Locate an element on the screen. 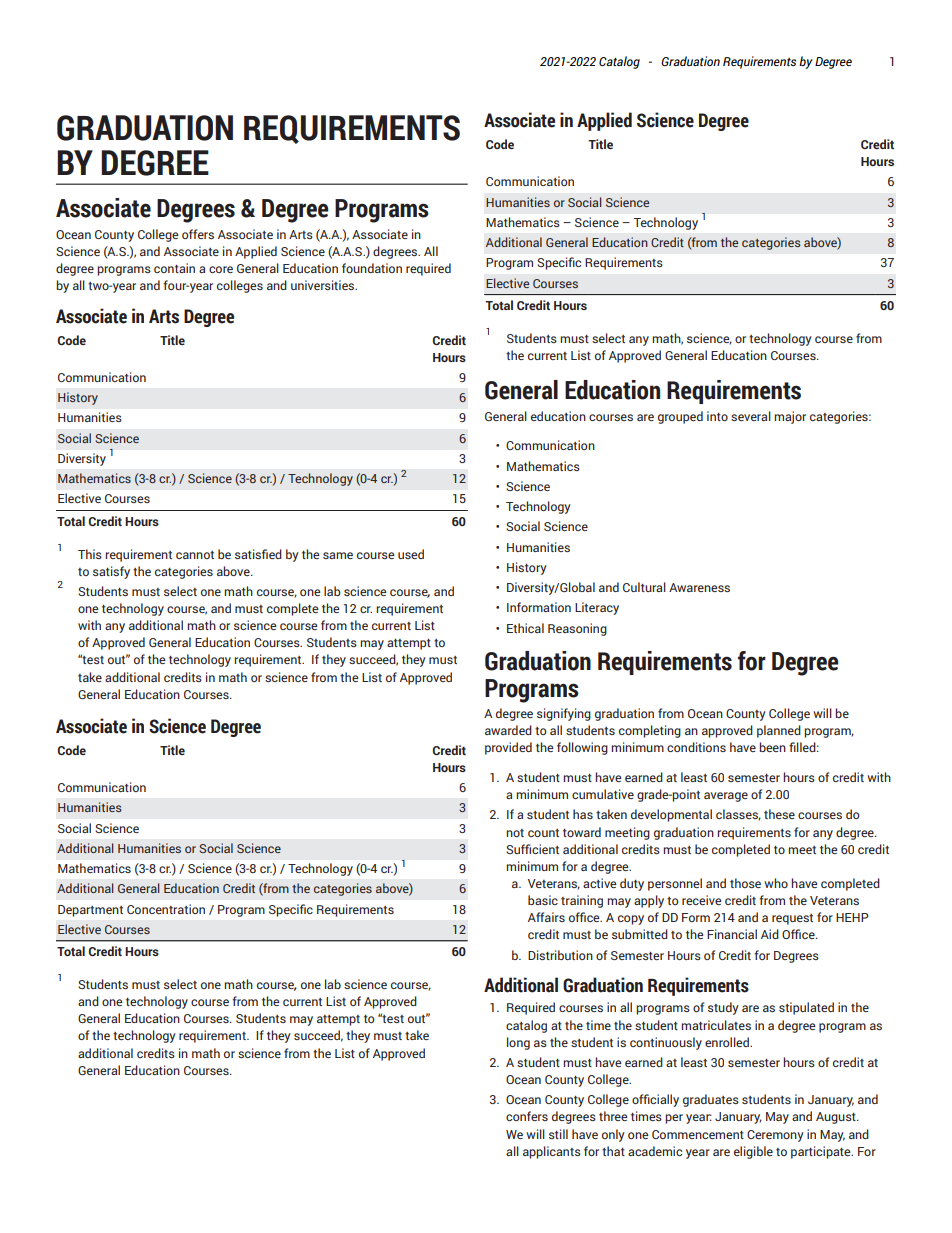  still is located at coordinates (558, 1134).
